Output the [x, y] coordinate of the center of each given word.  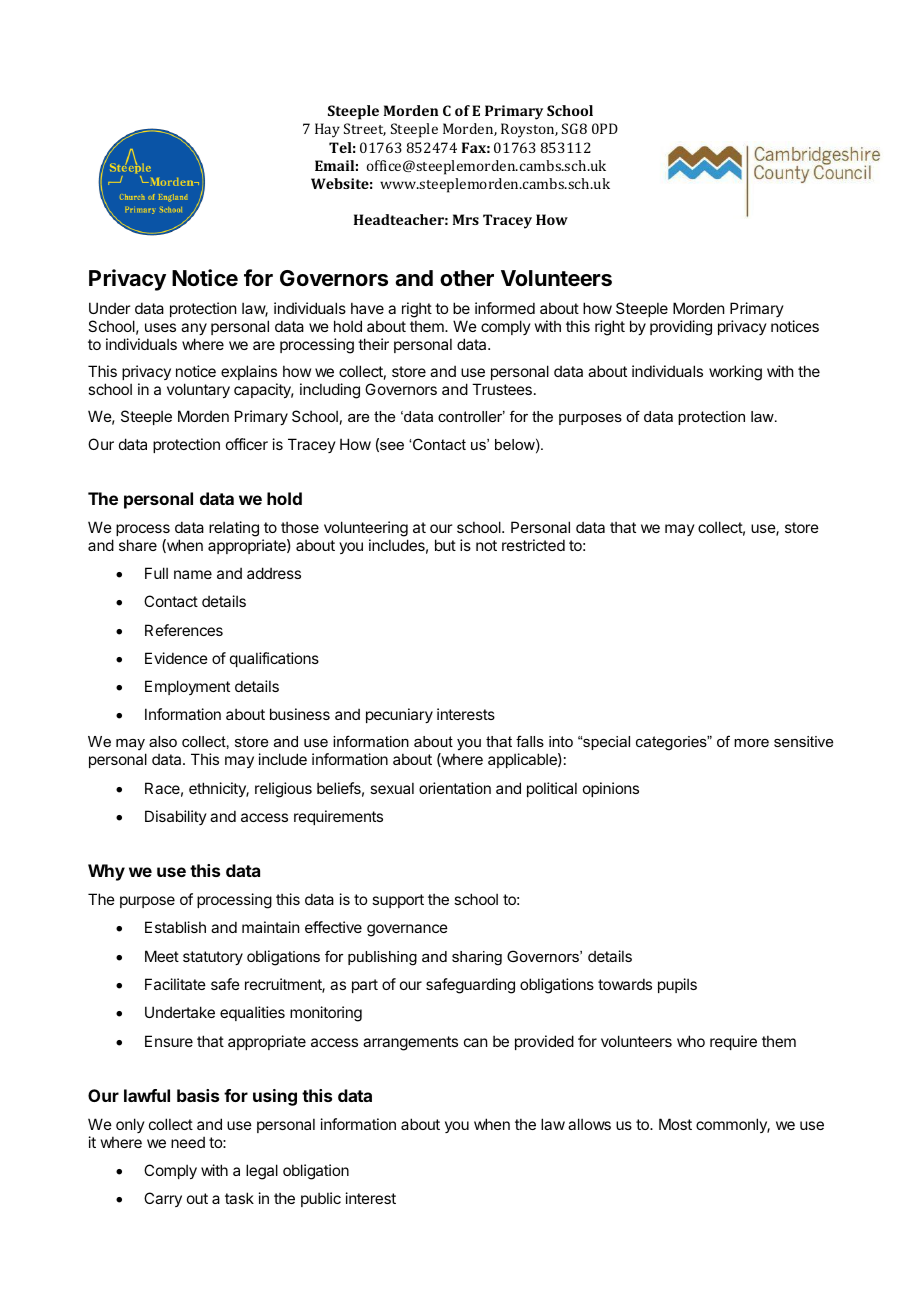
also [163, 741]
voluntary [198, 390]
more [751, 743]
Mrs [466, 219]
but [445, 545]
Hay [327, 130]
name [193, 574]
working [735, 373]
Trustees [502, 389]
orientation [455, 788]
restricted [533, 545]
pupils [677, 985]
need [188, 1142]
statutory [213, 958]
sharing [477, 958]
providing [681, 328]
